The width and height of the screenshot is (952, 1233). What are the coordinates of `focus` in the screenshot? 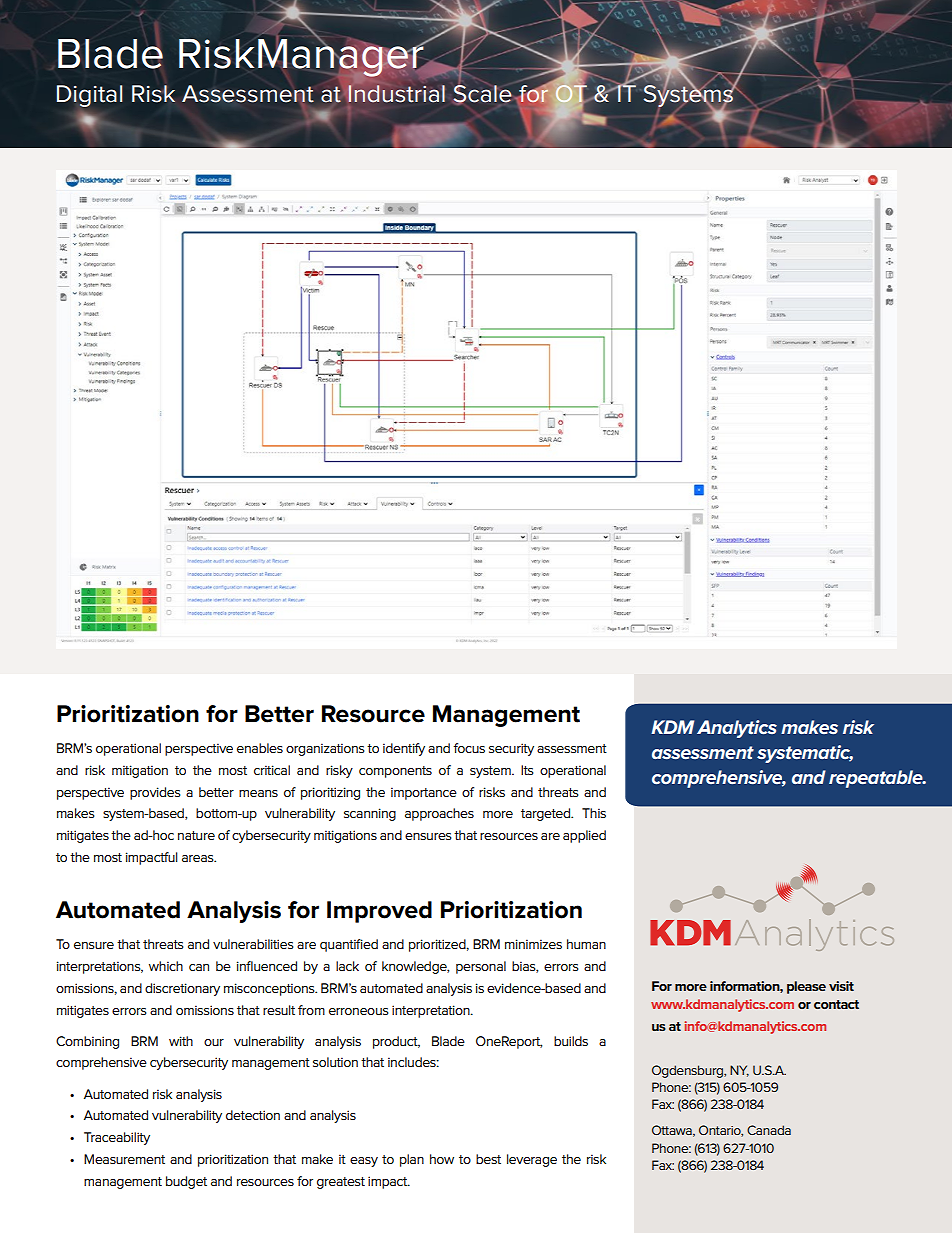 It's located at (469, 748).
